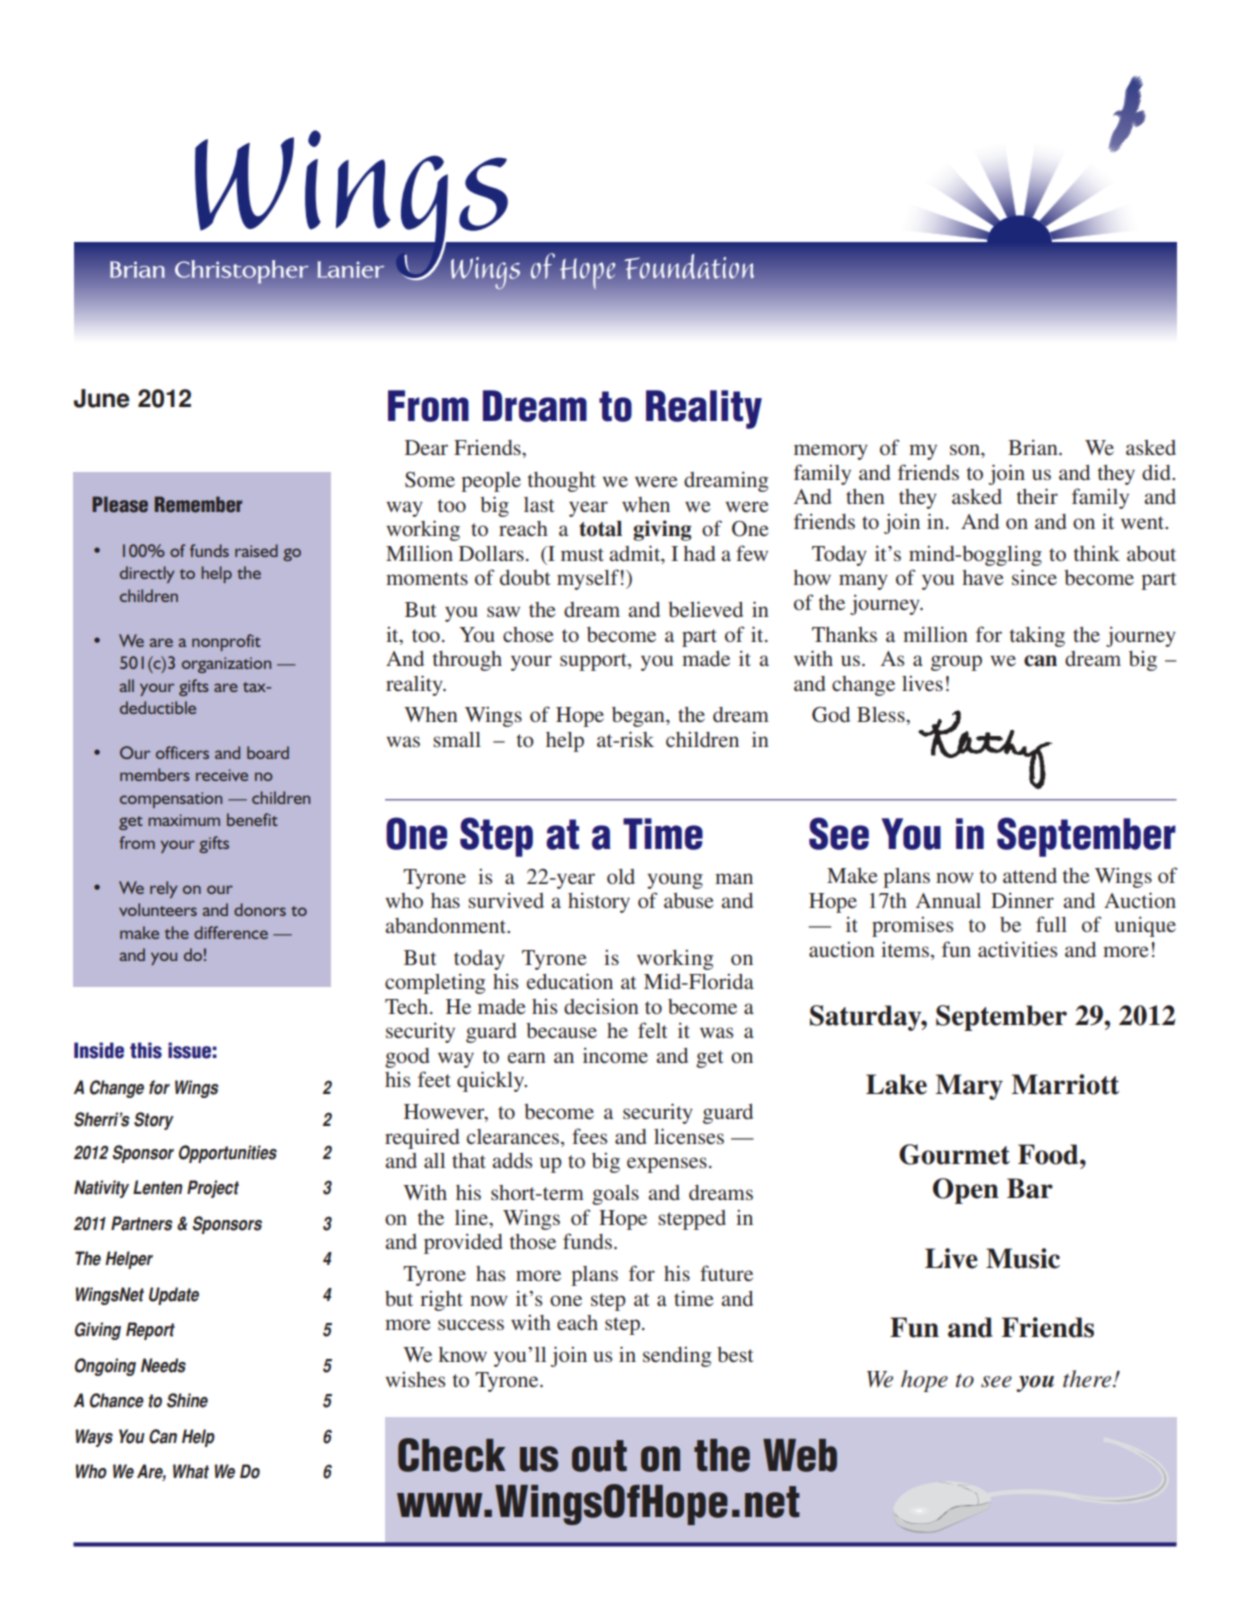 This screenshot has width=1250, height=1618. What do you see at coordinates (1034, 447) in the screenshot?
I see `Brian` at bounding box center [1034, 447].
